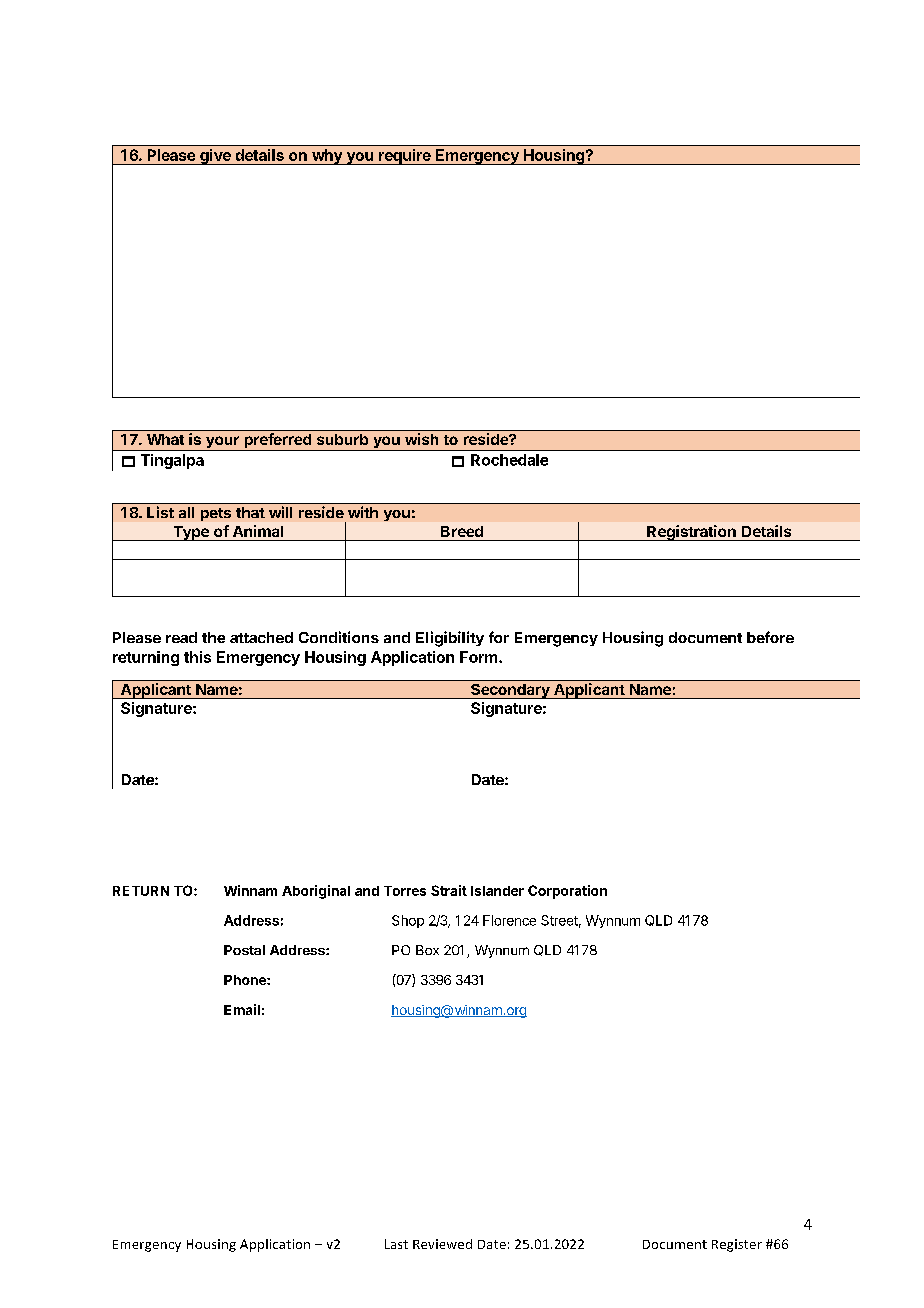 This document has width=924, height=1308. I want to click on this, so click(197, 657).
